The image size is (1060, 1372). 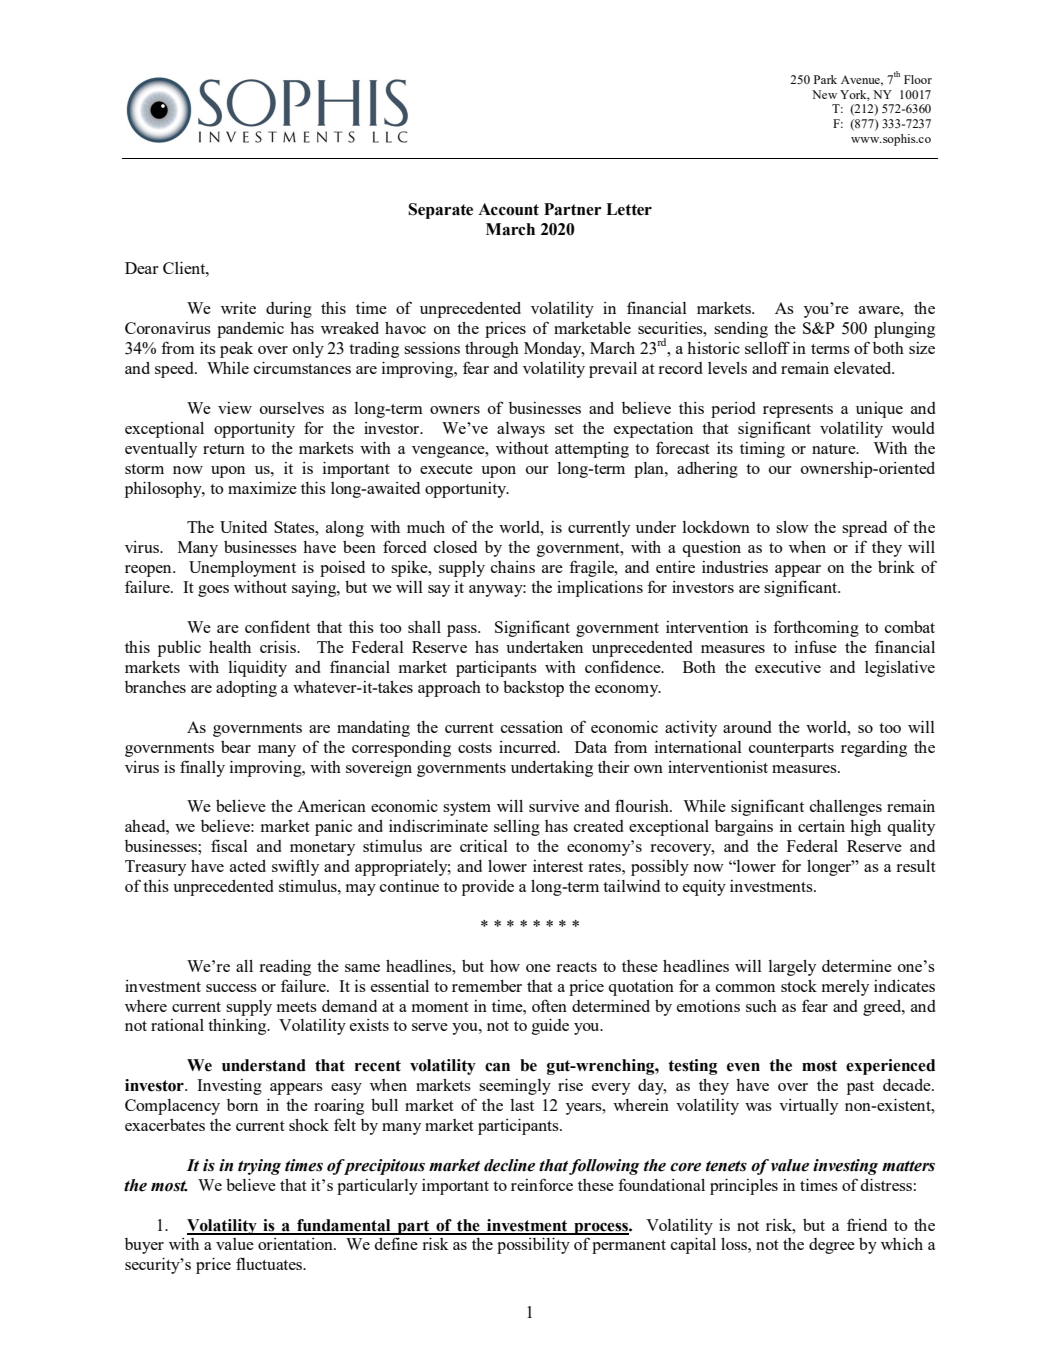 What do you see at coordinates (533, 689) in the document?
I see `backstop` at bounding box center [533, 689].
